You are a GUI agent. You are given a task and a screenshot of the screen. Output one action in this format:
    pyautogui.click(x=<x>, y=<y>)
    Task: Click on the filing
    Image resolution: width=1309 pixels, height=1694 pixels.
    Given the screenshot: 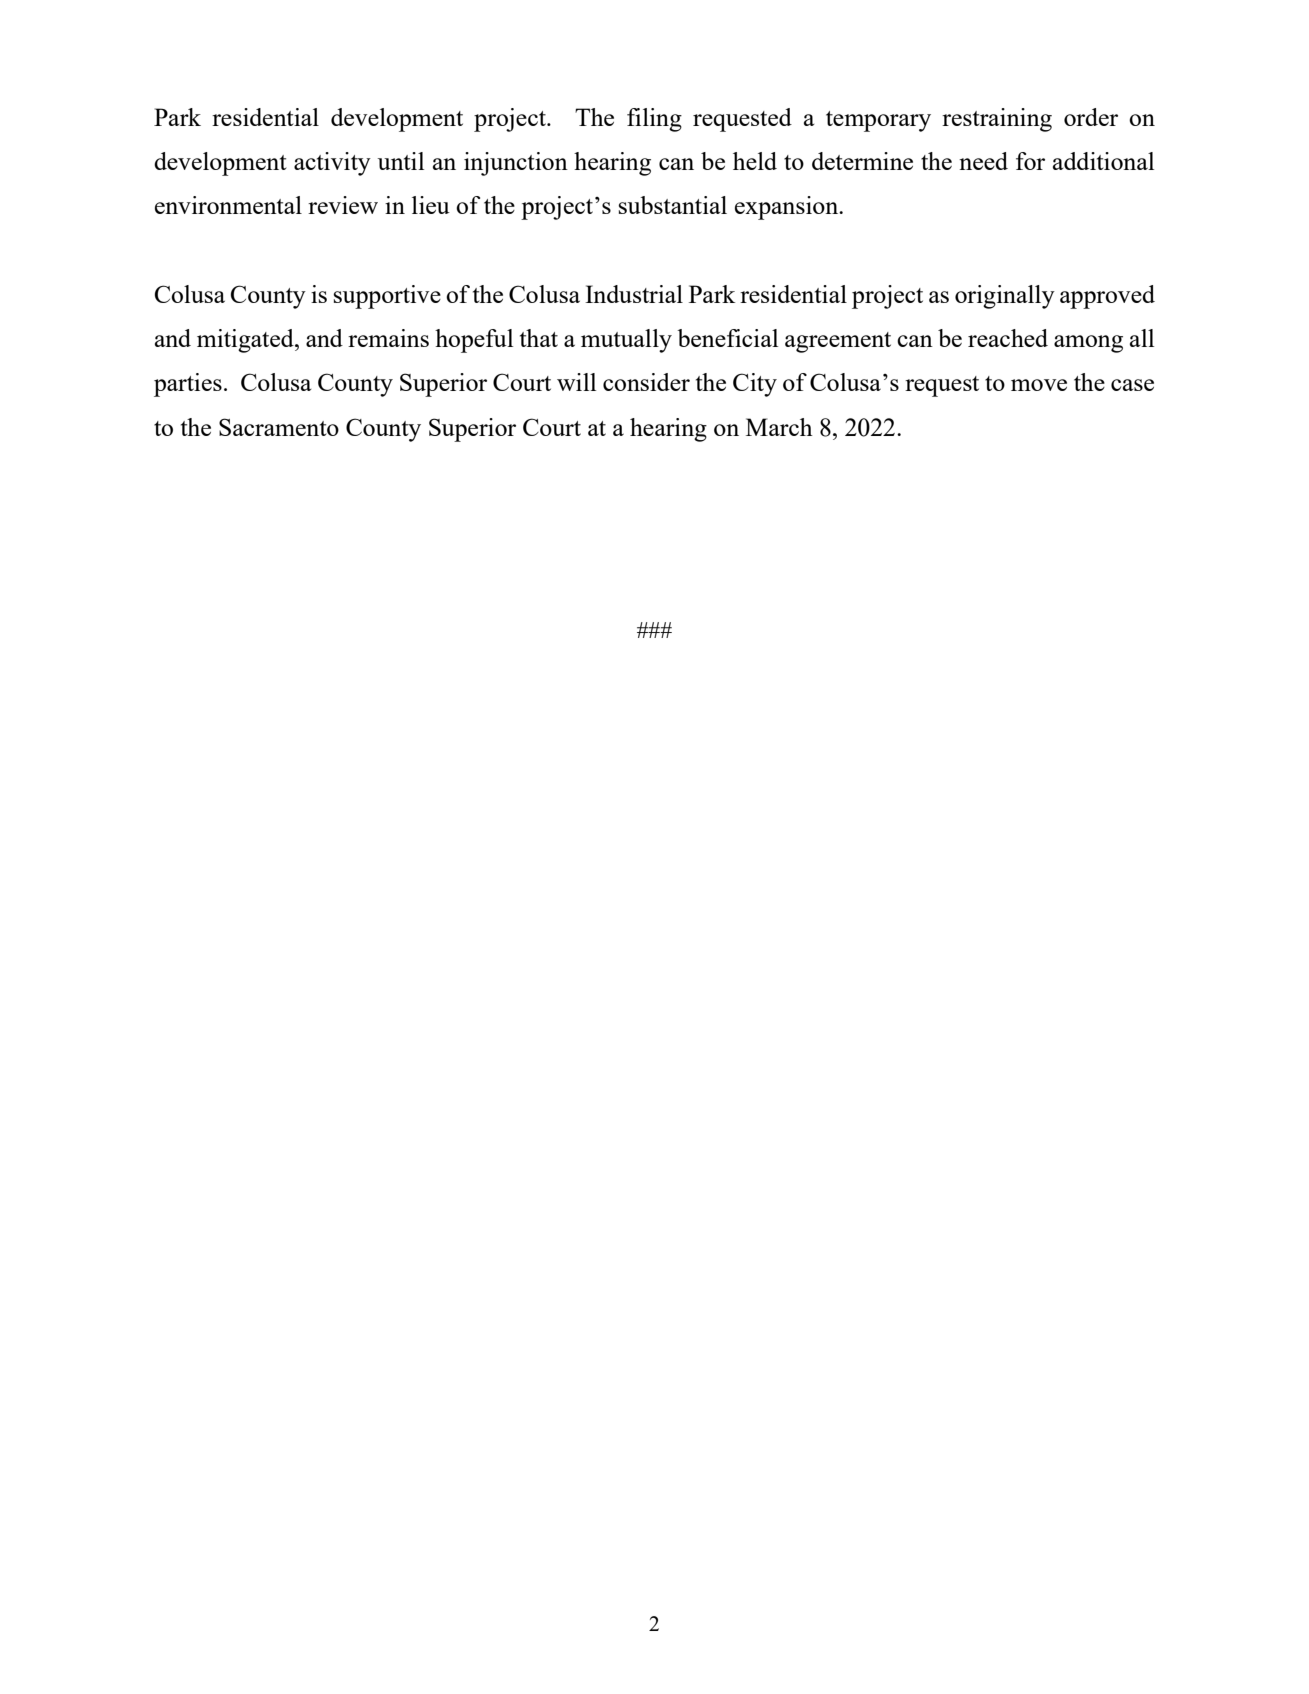 What is the action you would take?
    pyautogui.click(x=654, y=120)
